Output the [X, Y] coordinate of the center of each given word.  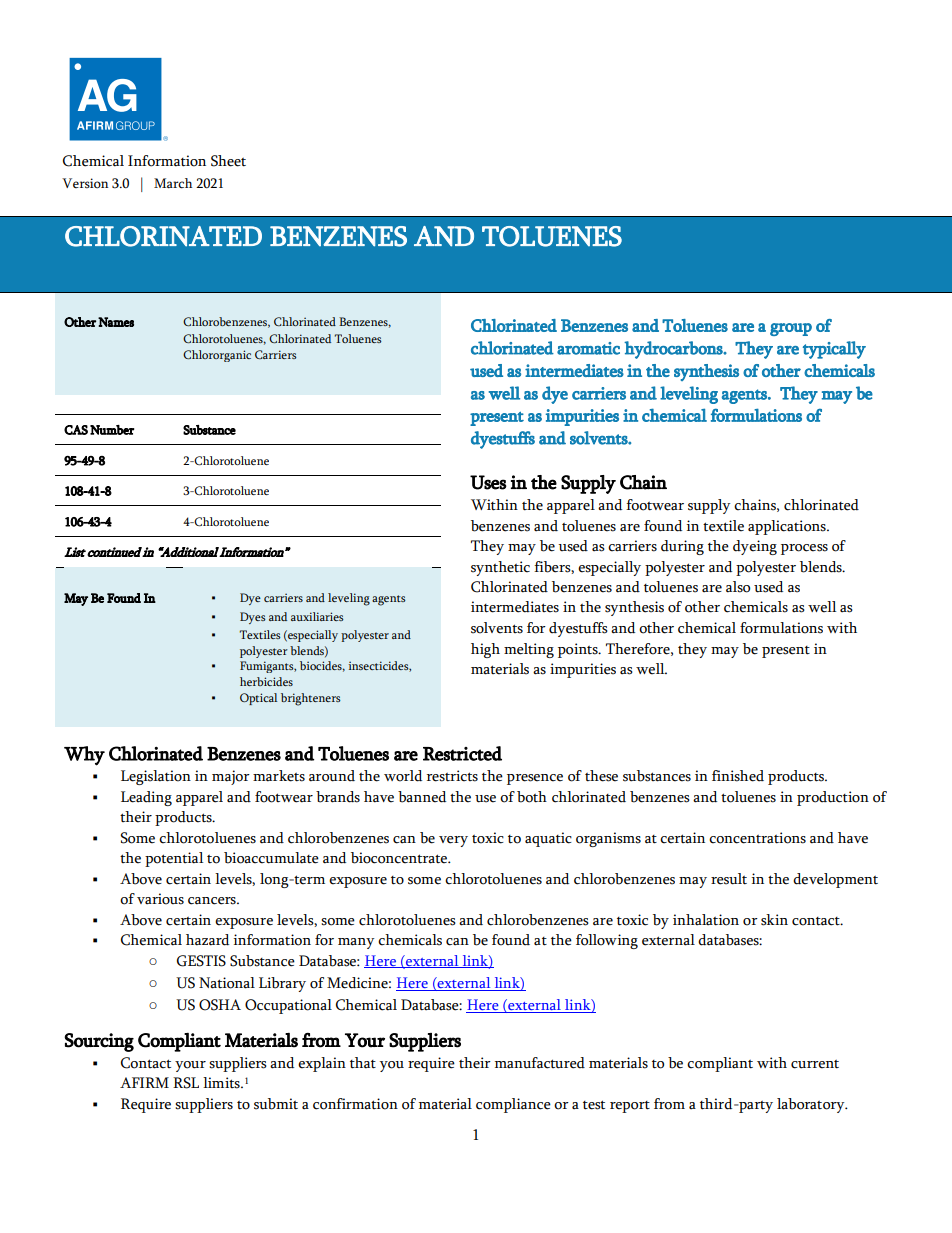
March [173, 183]
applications [788, 527]
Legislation [156, 777]
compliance [513, 1105]
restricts [452, 776]
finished [738, 776]
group [791, 329]
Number [112, 430]
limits [222, 1083]
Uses [488, 482]
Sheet [228, 161]
